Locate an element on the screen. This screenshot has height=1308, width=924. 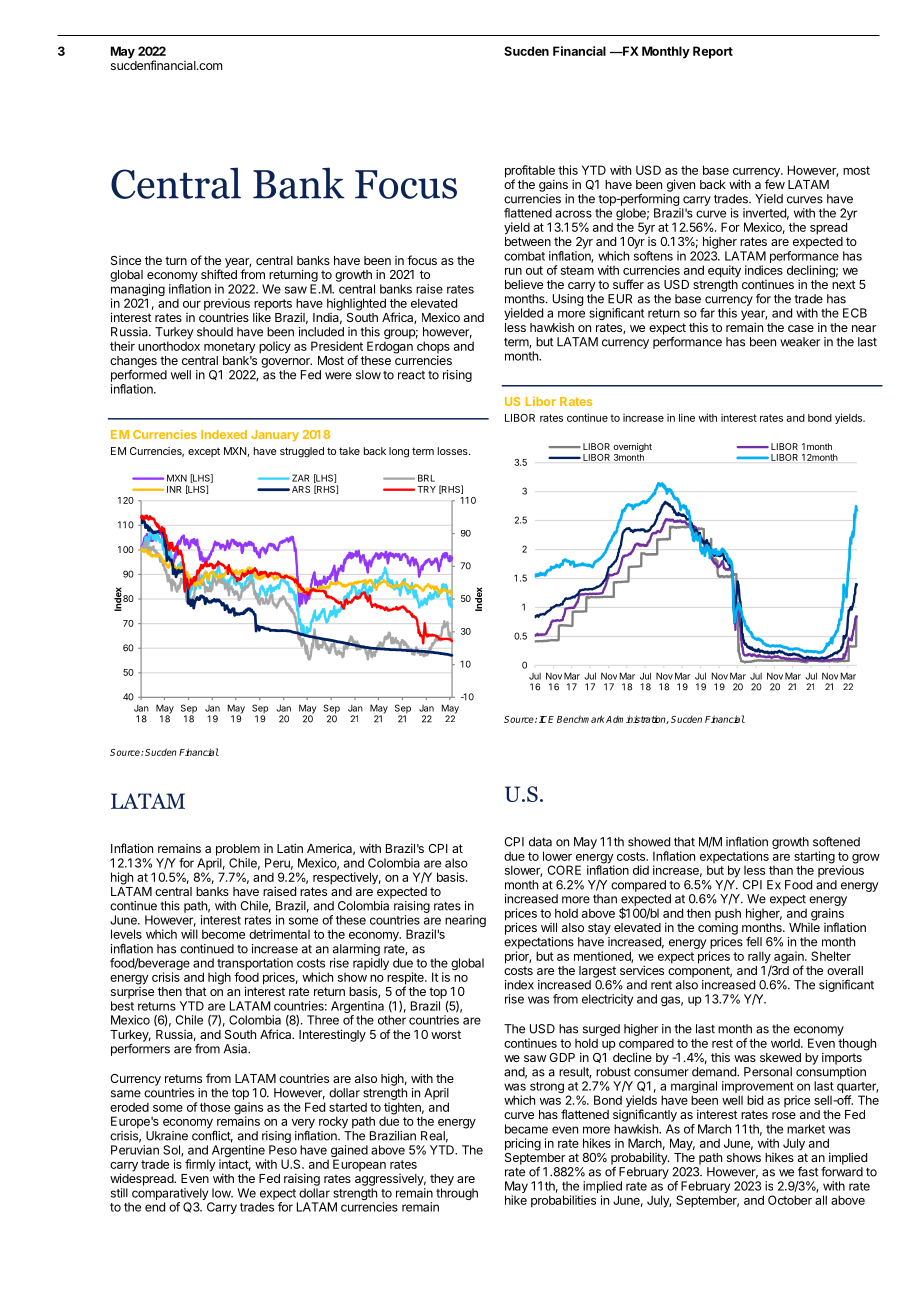
through is located at coordinates (457, 1194).
